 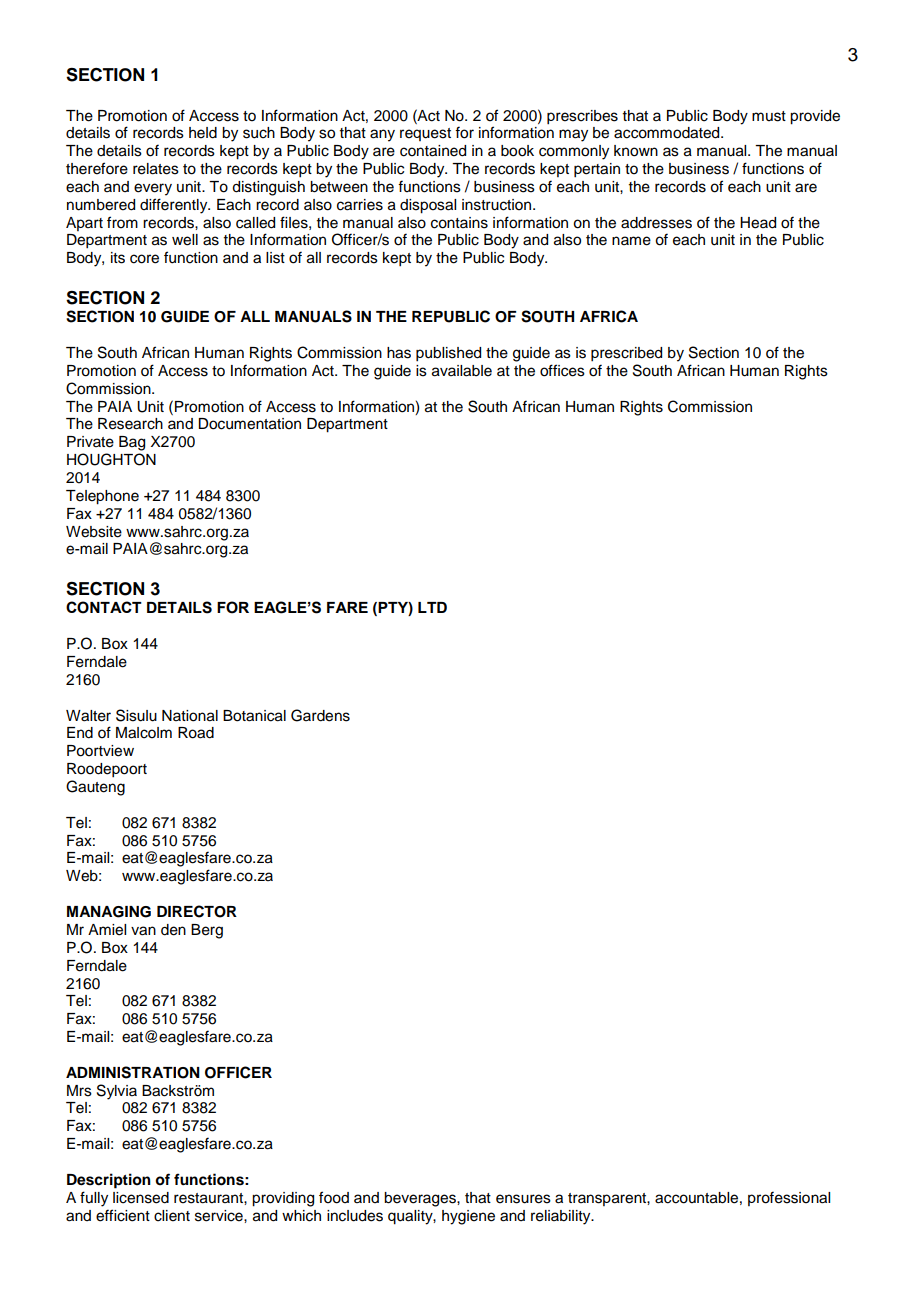 I want to click on National, so click(x=190, y=716).
